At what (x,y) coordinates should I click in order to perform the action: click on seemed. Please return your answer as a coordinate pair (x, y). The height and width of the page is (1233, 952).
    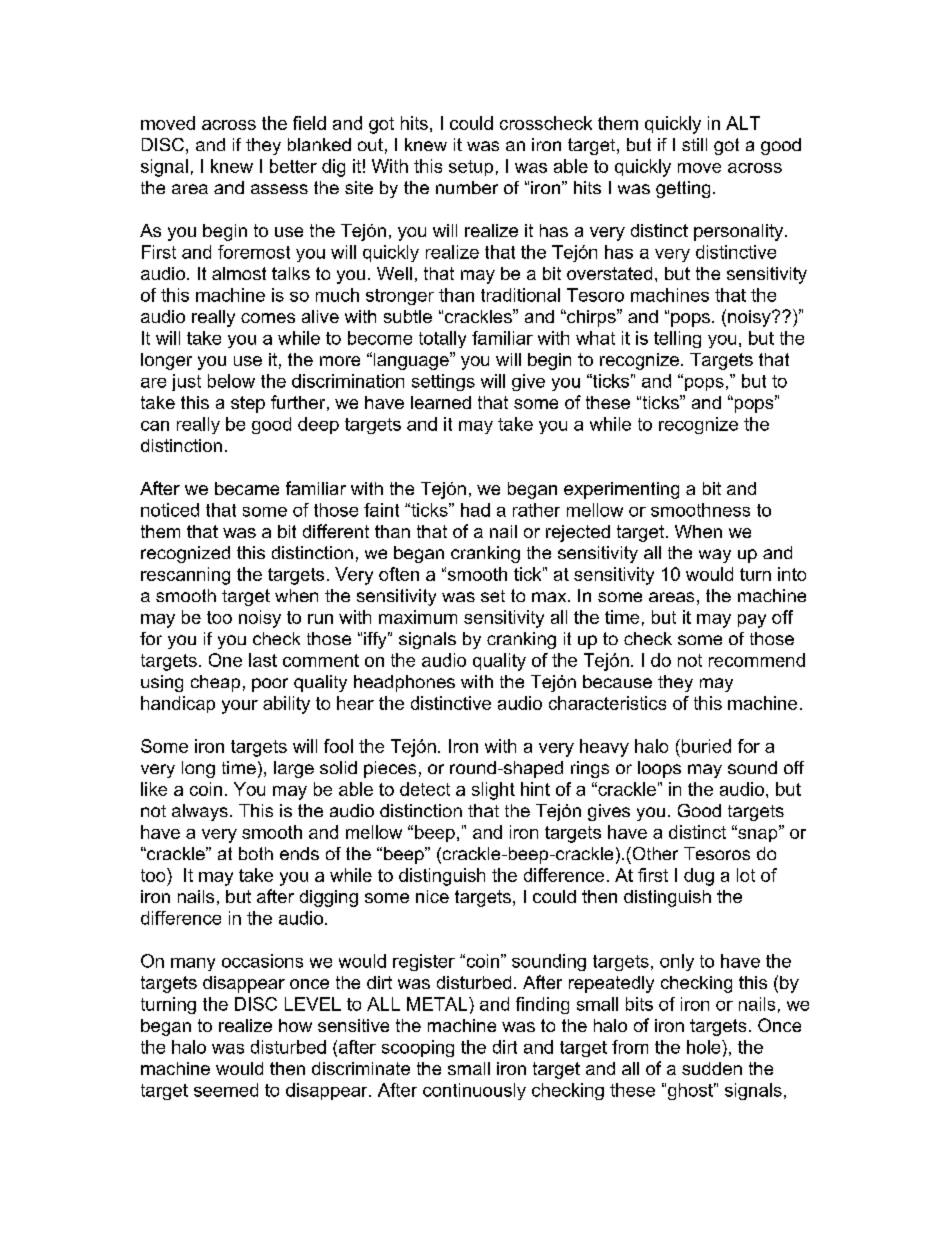
    Looking at the image, I should click on (226, 1090).
